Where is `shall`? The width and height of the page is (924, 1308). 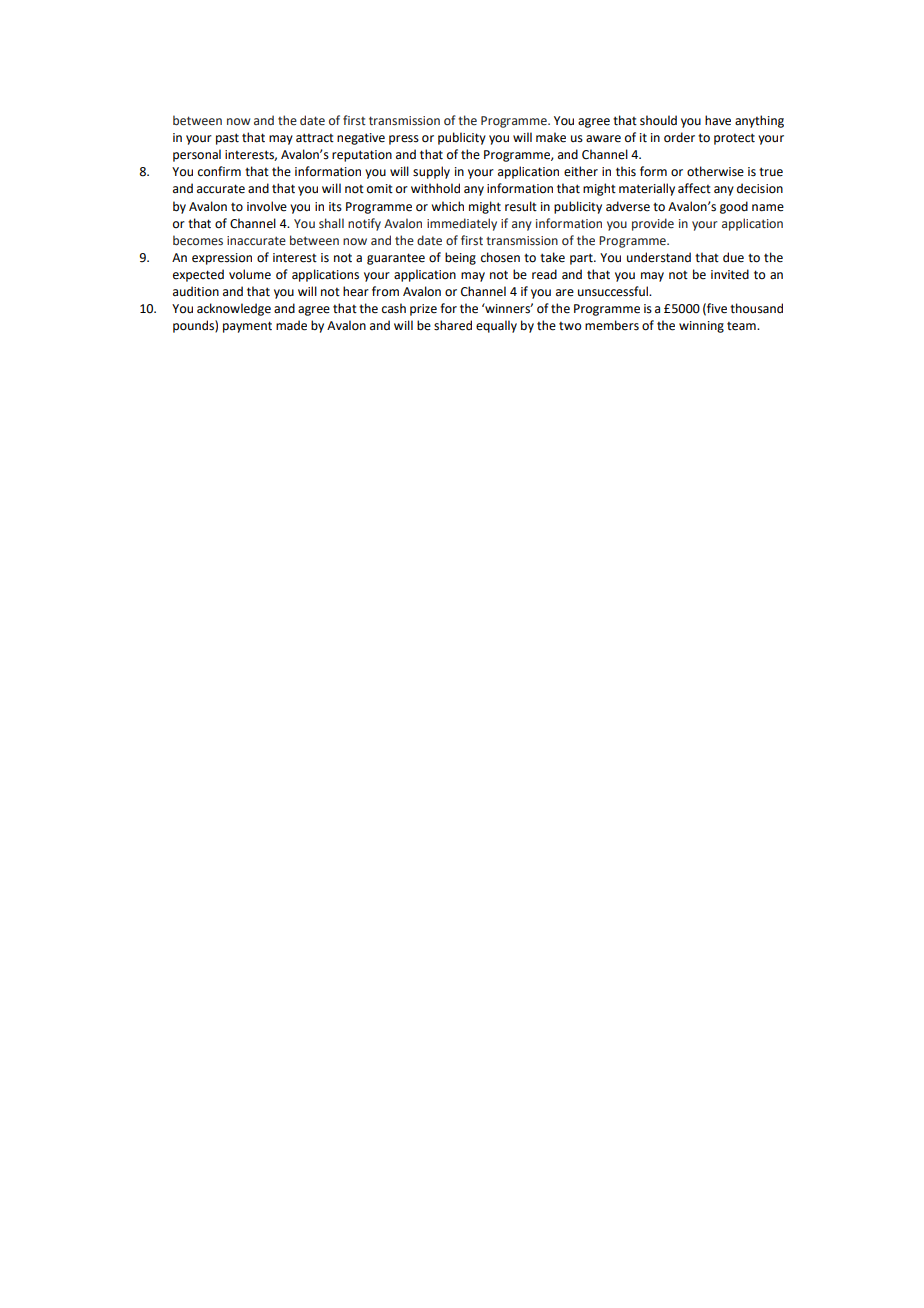
shall is located at coordinates (331, 223).
